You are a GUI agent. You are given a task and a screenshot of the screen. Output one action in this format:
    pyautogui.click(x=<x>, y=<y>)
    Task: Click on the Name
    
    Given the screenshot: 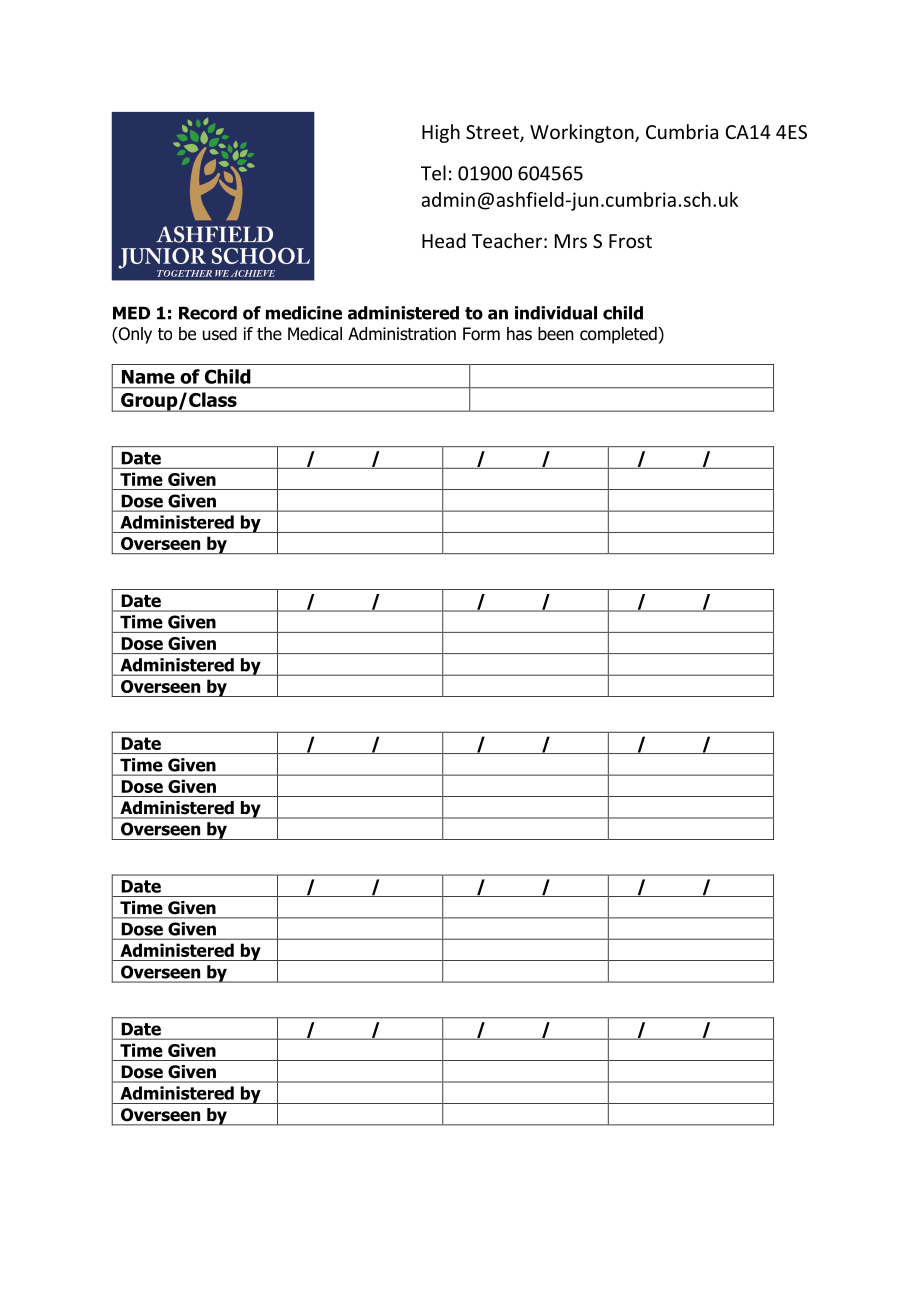 What is the action you would take?
    pyautogui.click(x=148, y=377)
